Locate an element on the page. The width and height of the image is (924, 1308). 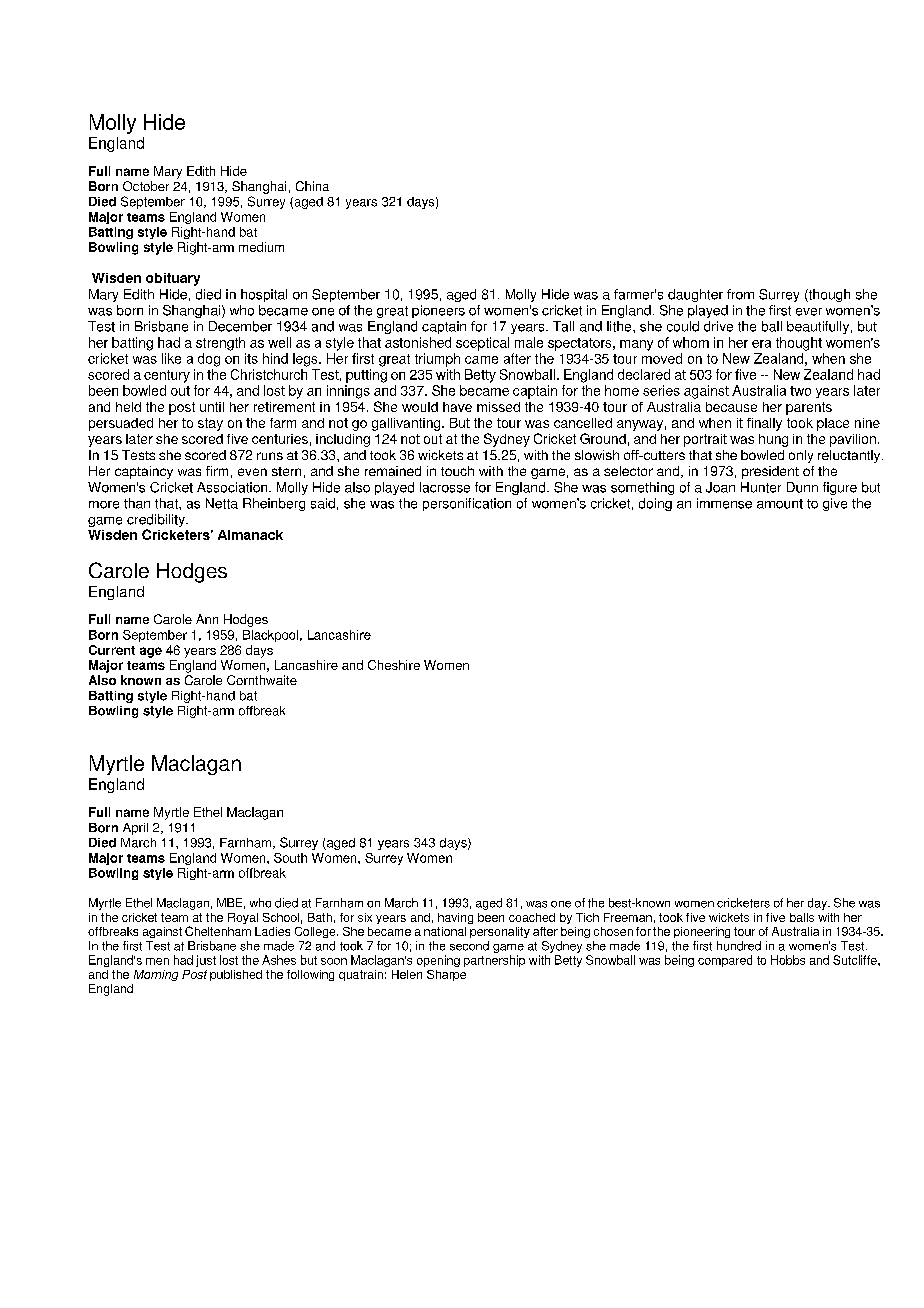
personification is located at coordinates (467, 504).
